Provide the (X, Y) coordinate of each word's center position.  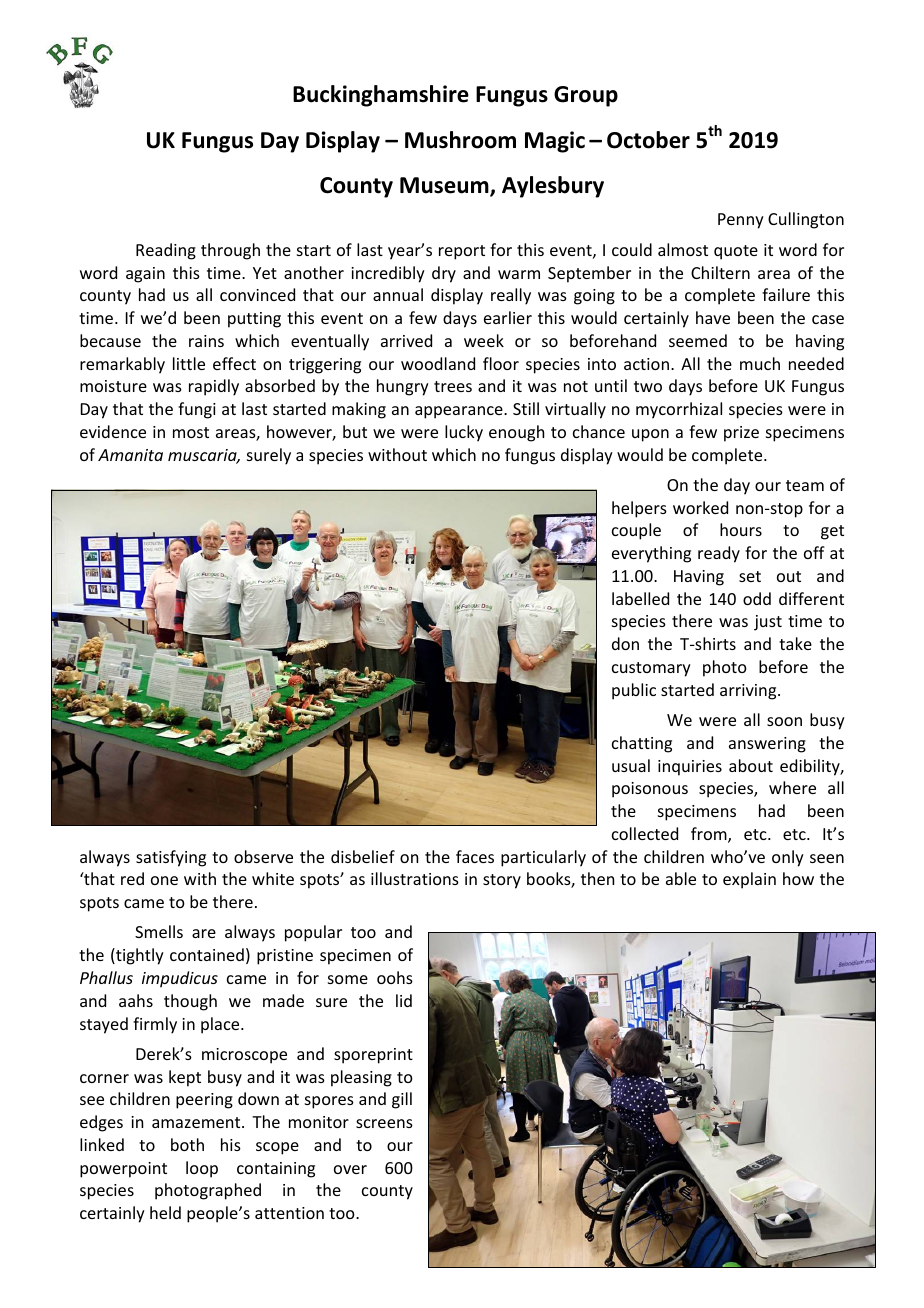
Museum (445, 187)
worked (700, 507)
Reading (166, 251)
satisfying (171, 858)
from (710, 835)
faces (475, 856)
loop (202, 1169)
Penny (741, 221)
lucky (464, 433)
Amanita (130, 455)
